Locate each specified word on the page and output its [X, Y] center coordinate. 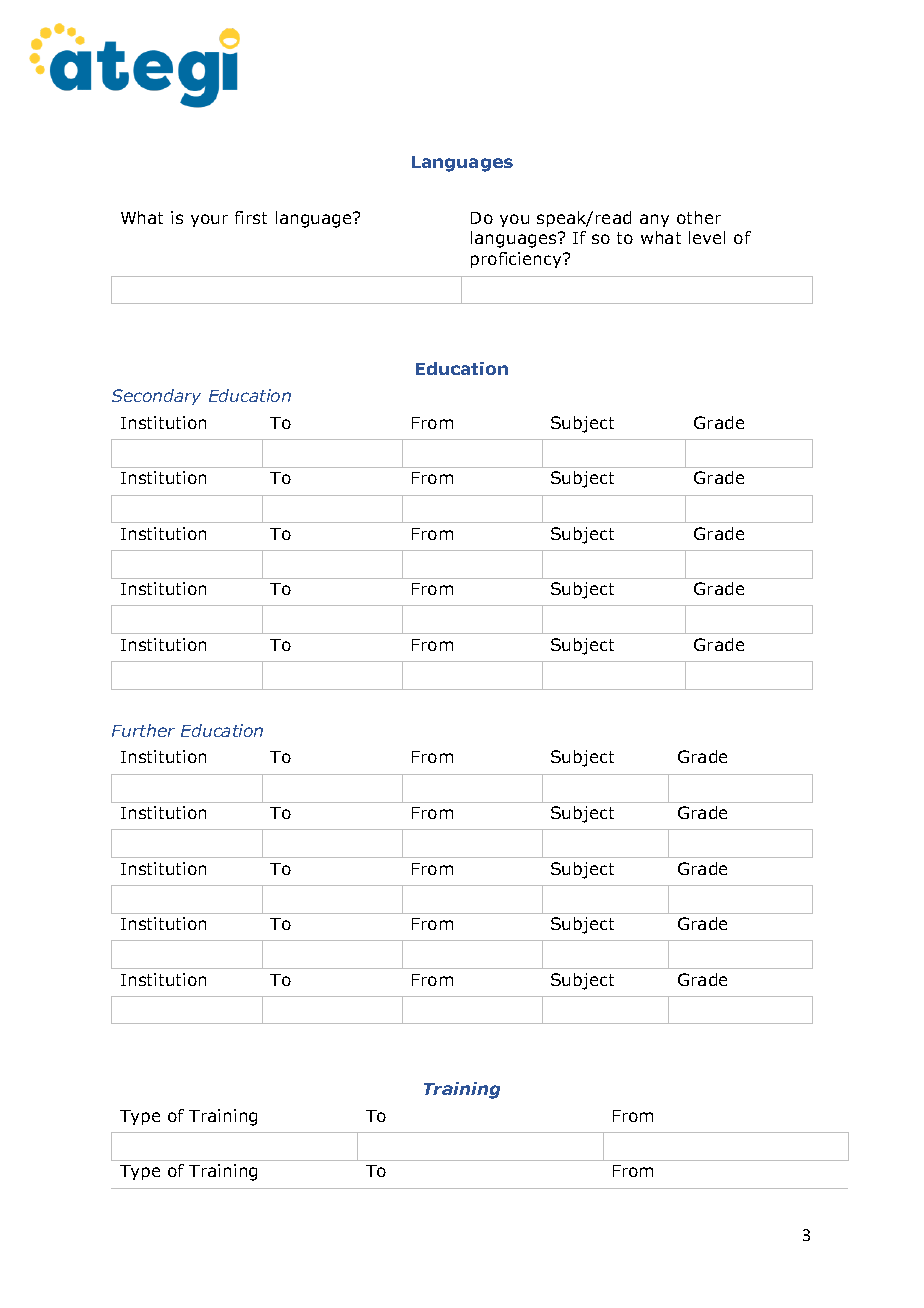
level [707, 237]
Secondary [156, 397]
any [654, 220]
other [699, 217]
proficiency [518, 260]
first [251, 217]
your [209, 220]
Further [143, 730]
